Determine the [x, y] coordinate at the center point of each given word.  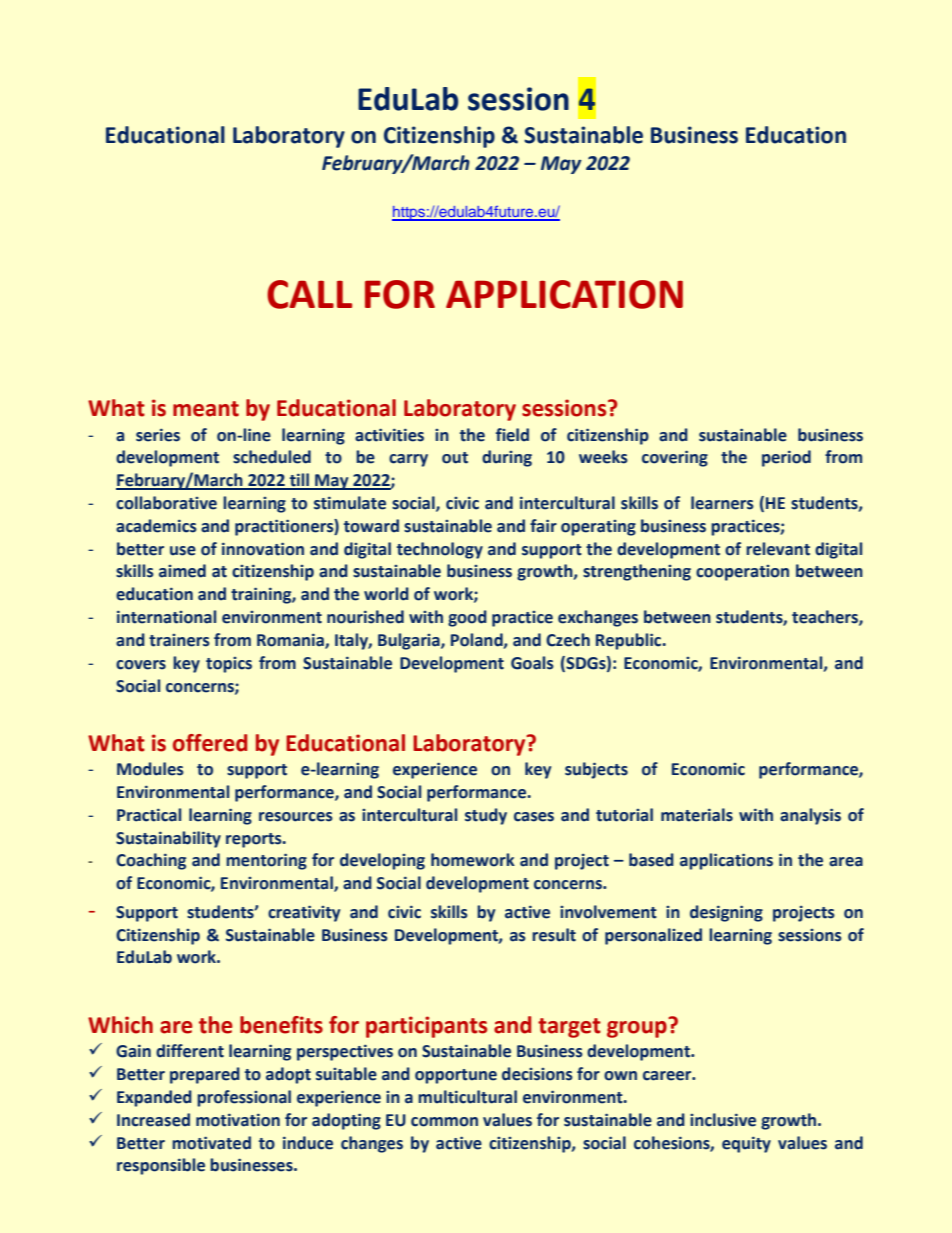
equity [746, 1144]
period [786, 458]
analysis [810, 816]
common [444, 1122]
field [512, 435]
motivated [211, 1143]
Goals [532, 663]
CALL [309, 294]
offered [210, 743]
